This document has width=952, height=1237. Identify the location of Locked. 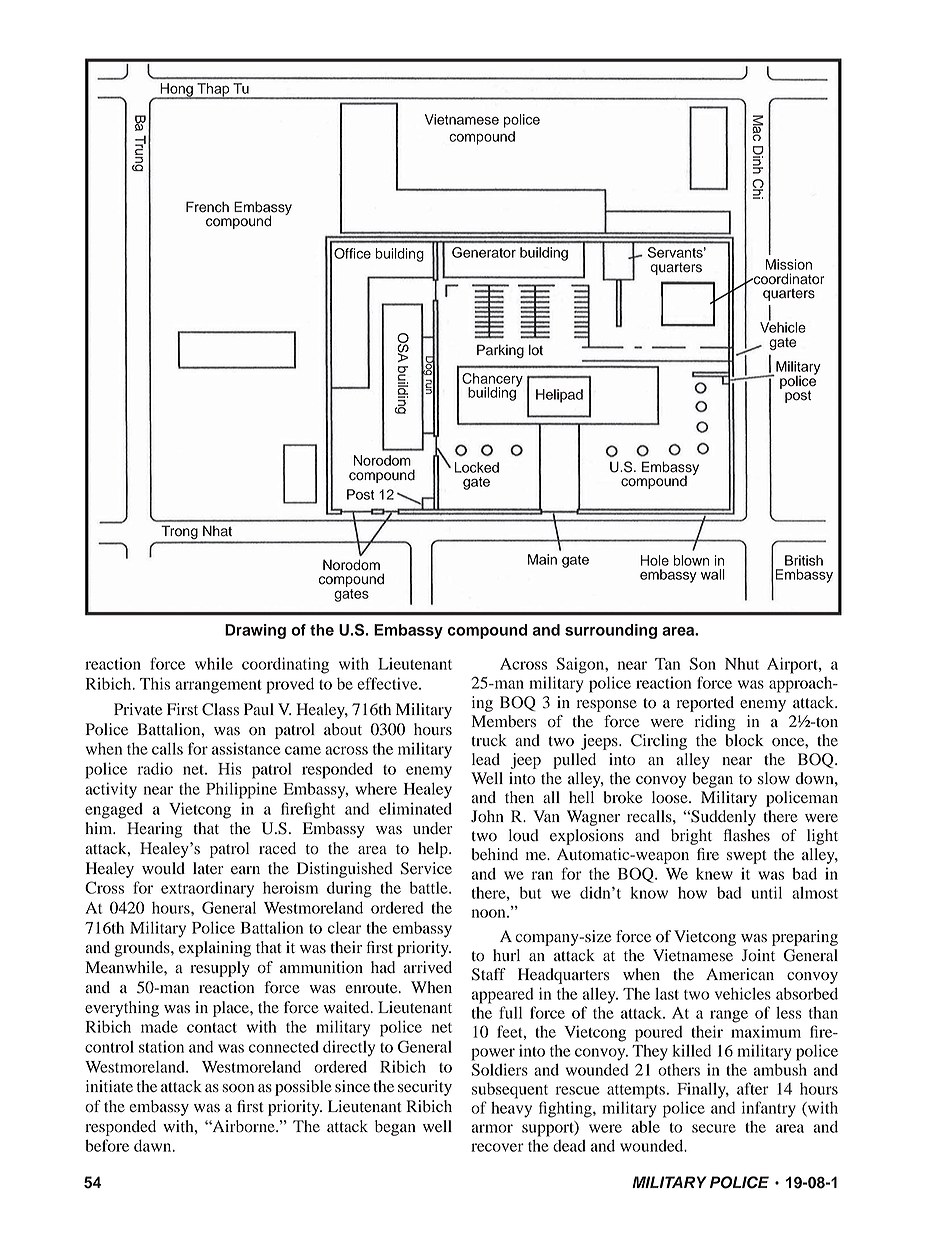
(477, 467).
